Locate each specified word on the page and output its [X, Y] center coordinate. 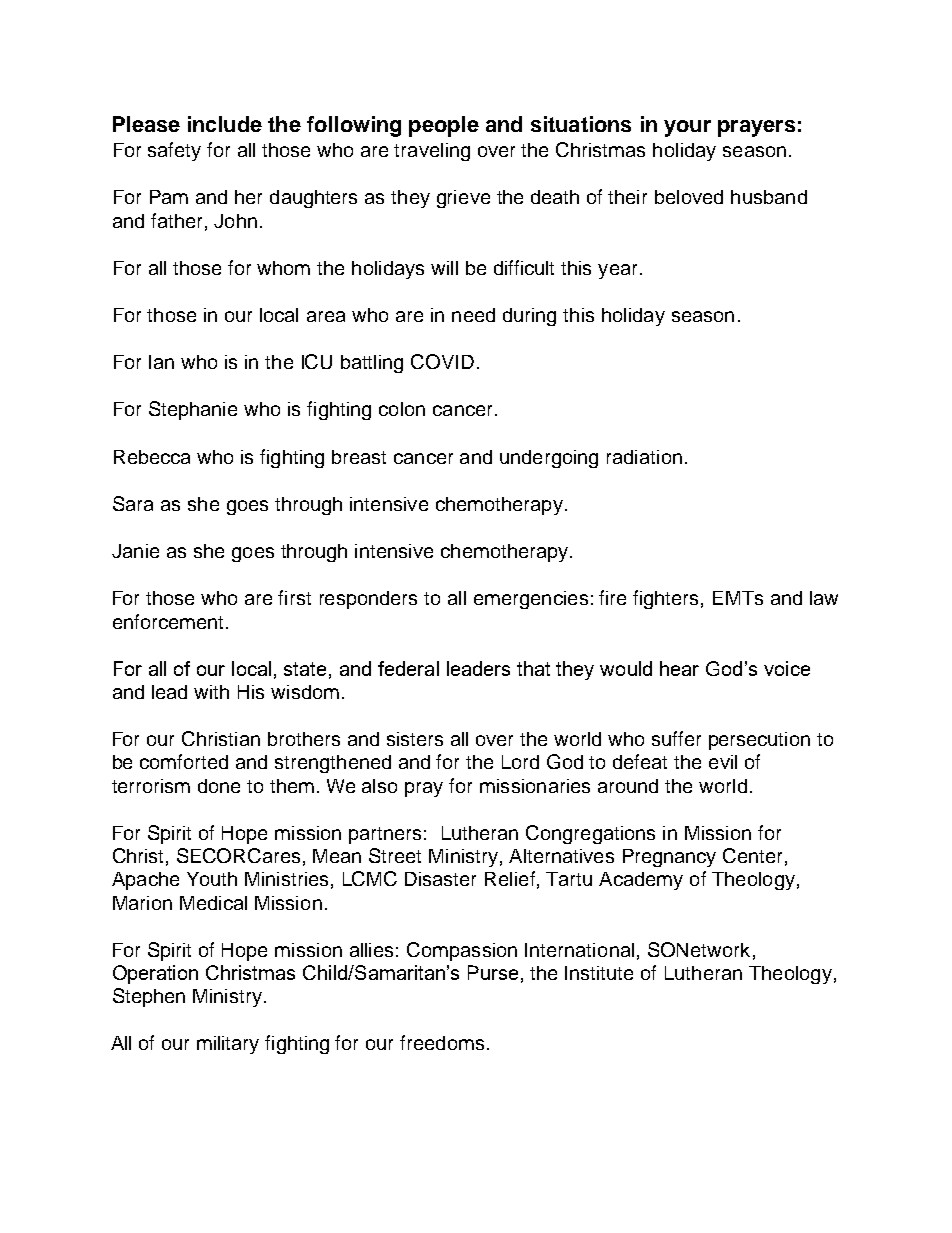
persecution [759, 741]
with [211, 692]
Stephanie [193, 410]
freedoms [442, 1042]
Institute [599, 973]
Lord [520, 762]
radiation [644, 457]
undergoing [549, 459]
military [228, 1045]
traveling [432, 152]
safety [174, 151]
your [687, 128]
